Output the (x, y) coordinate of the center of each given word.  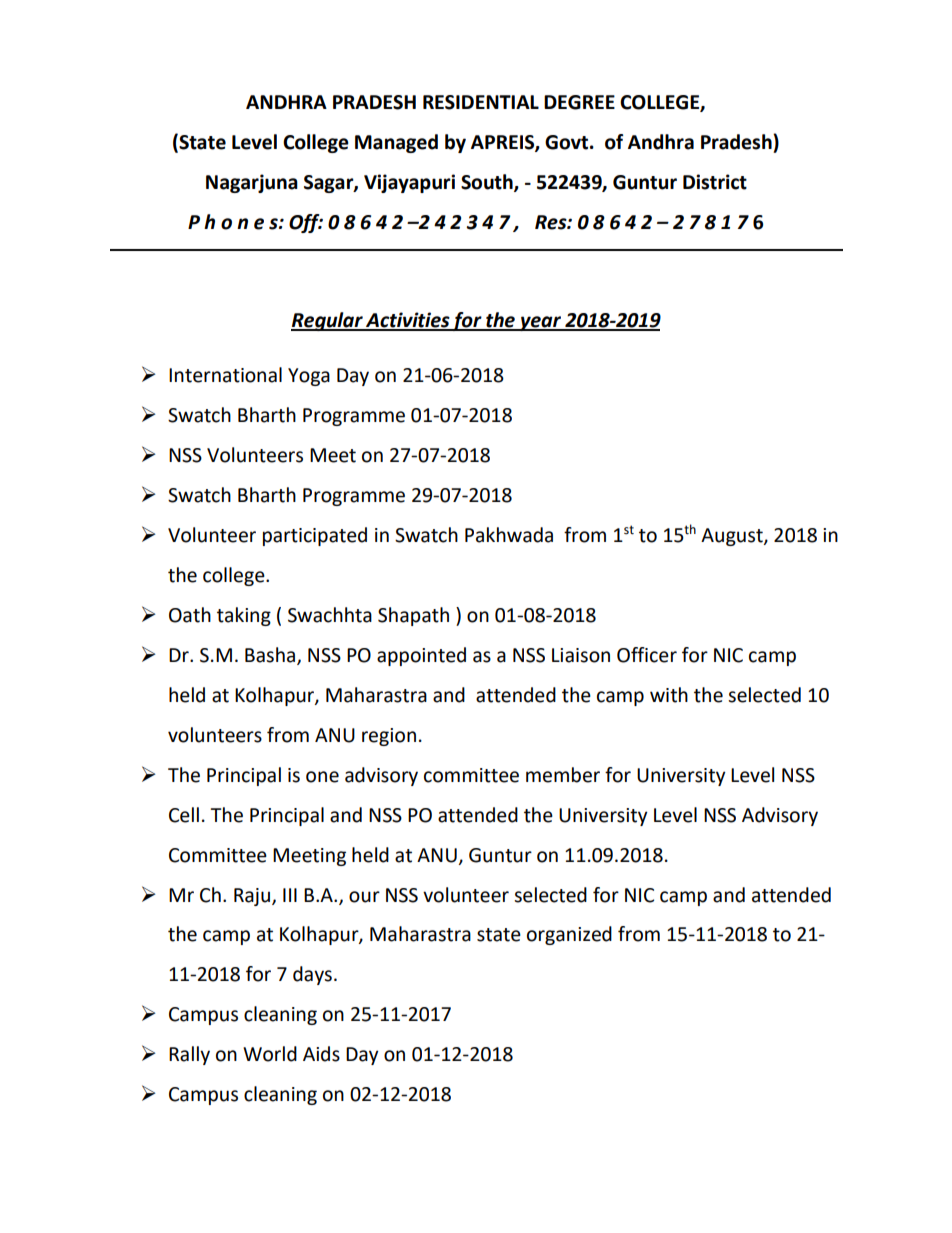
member (563, 775)
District (715, 182)
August (733, 537)
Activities (408, 321)
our (364, 897)
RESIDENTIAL (481, 102)
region (389, 737)
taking (244, 616)
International (225, 375)
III (290, 895)
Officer (647, 655)
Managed (396, 143)
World (270, 1054)
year (541, 323)
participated (315, 536)
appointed (421, 656)
